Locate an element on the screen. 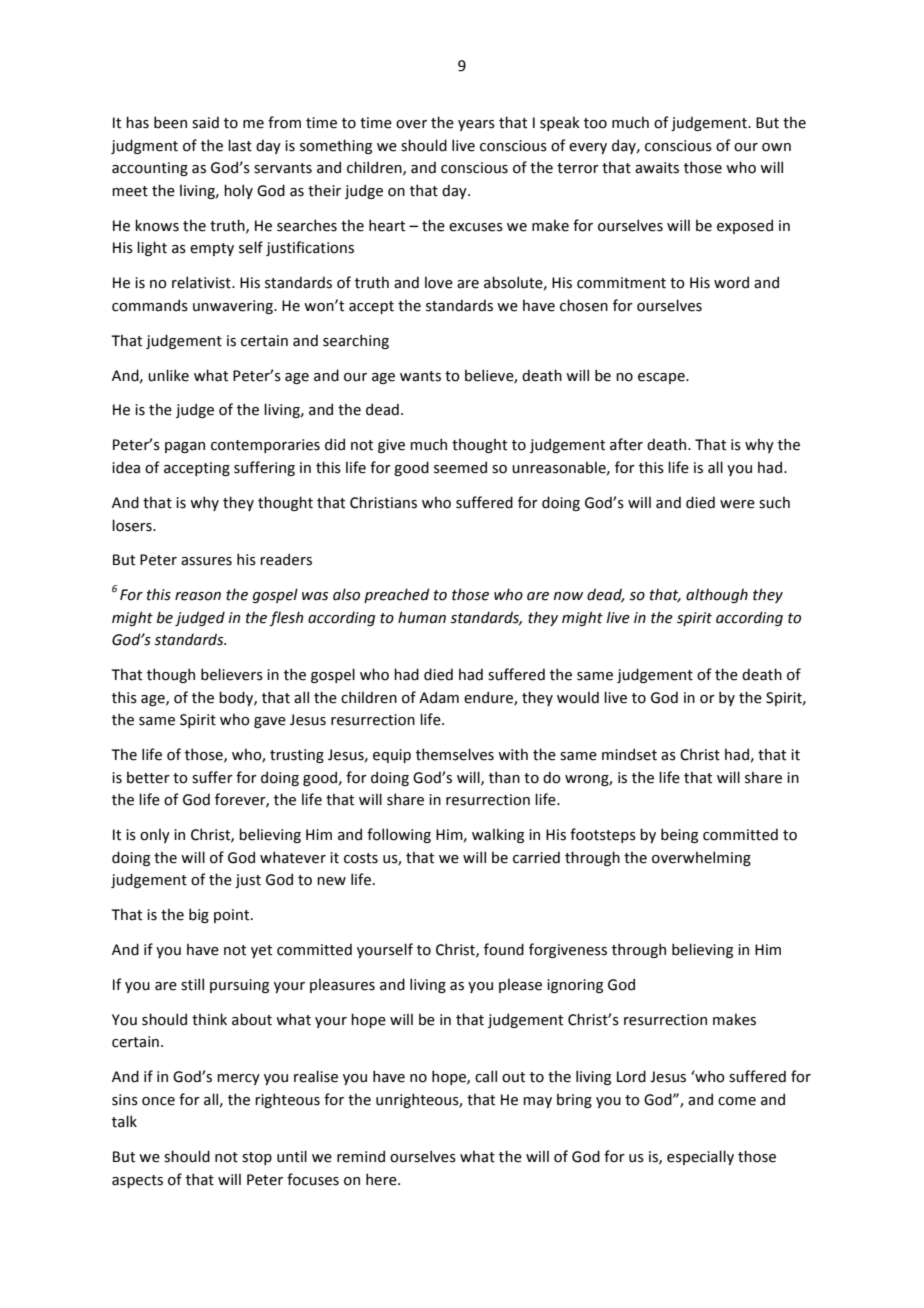  stop is located at coordinates (257, 1158).
